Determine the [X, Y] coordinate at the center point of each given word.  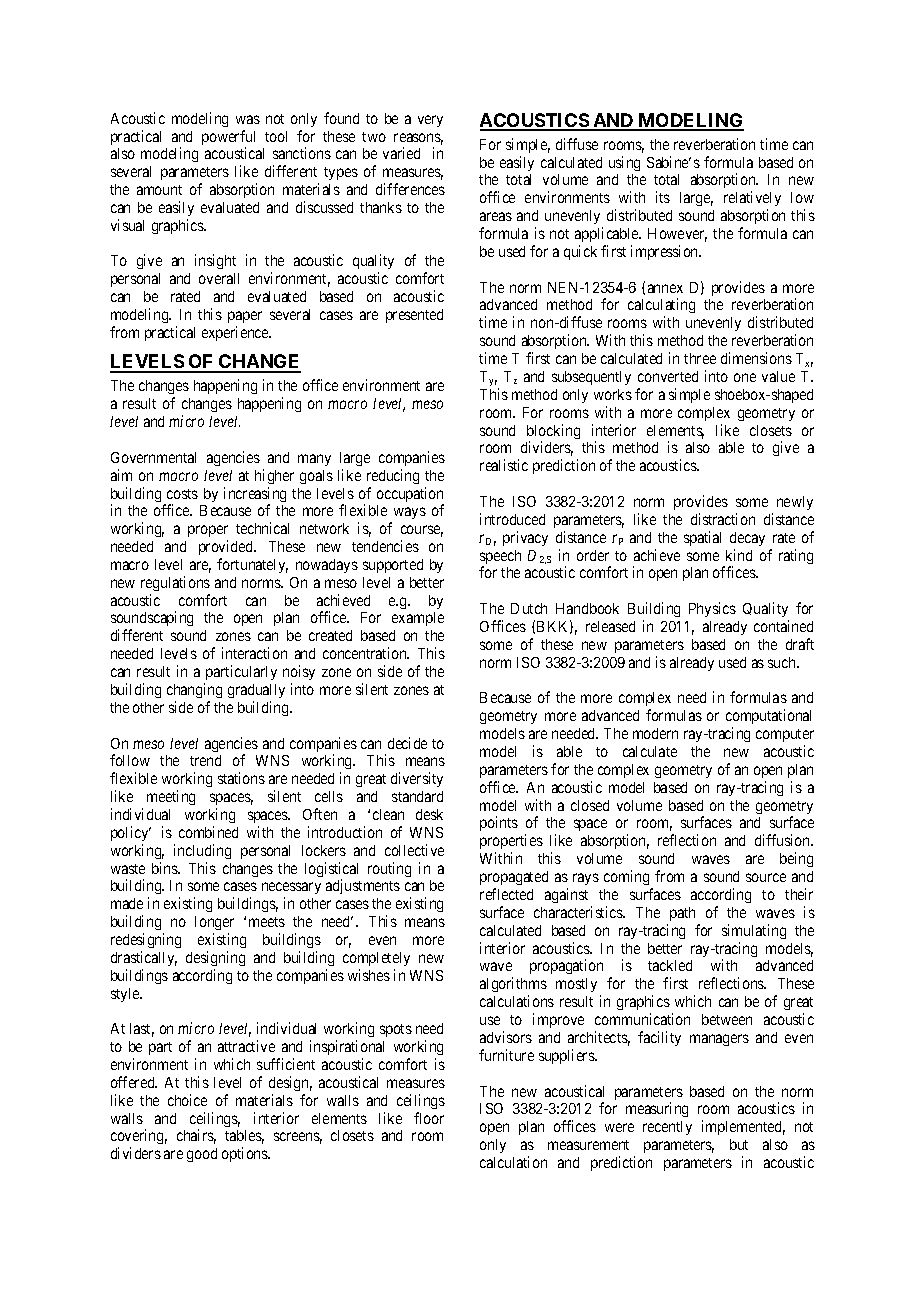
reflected [506, 894]
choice [187, 1100]
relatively [752, 200]
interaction [254, 653]
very [430, 121]
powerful [228, 139]
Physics [712, 609]
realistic [504, 465]
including [202, 851]
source [766, 877]
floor [429, 1118]
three [700, 358]
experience [236, 333]
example [418, 619]
